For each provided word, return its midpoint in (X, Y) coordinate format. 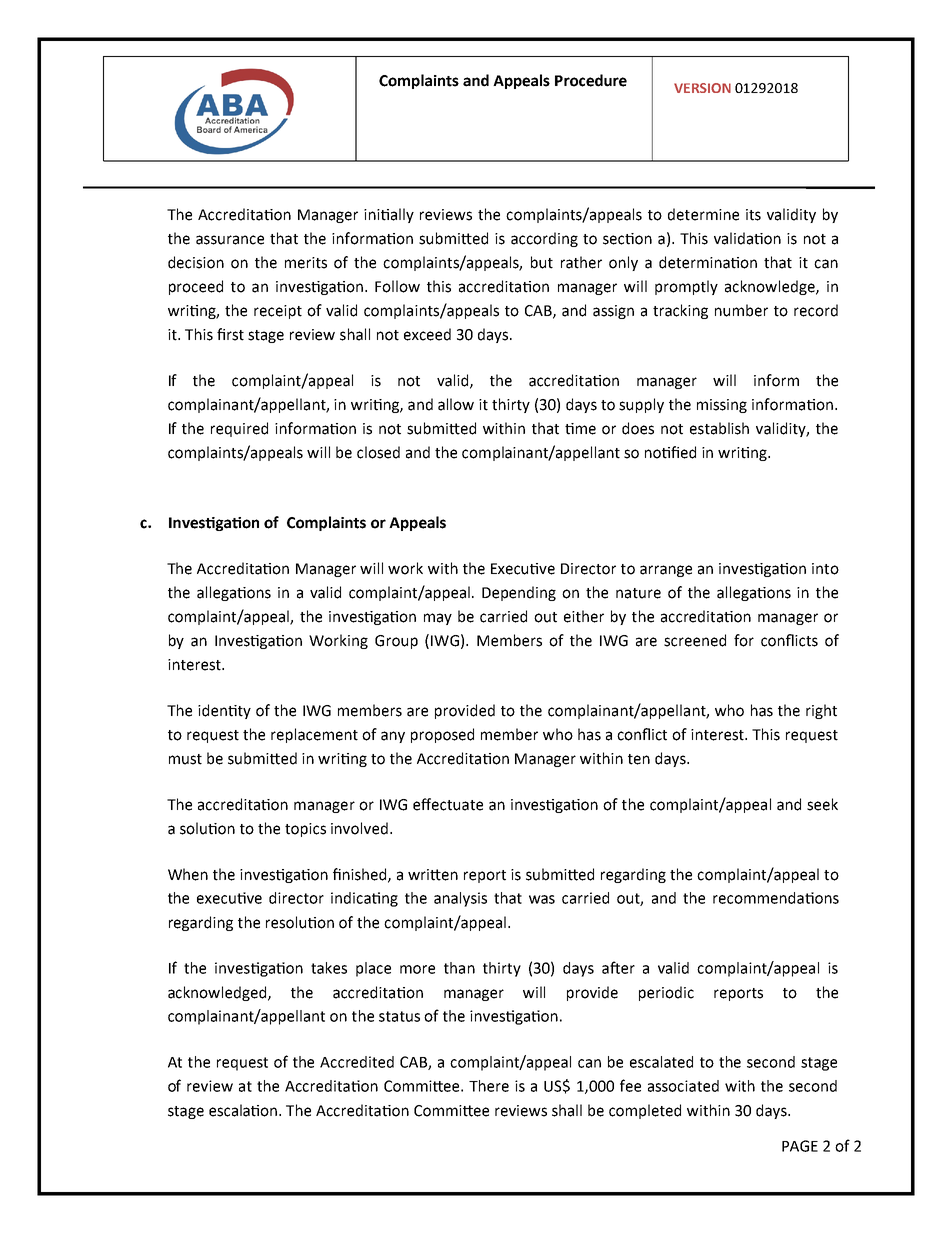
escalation (244, 1110)
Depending (519, 593)
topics (305, 830)
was (542, 899)
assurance (230, 240)
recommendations (776, 898)
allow (456, 404)
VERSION (702, 88)
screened (695, 640)
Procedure (591, 80)
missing (722, 406)
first (230, 334)
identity (224, 711)
